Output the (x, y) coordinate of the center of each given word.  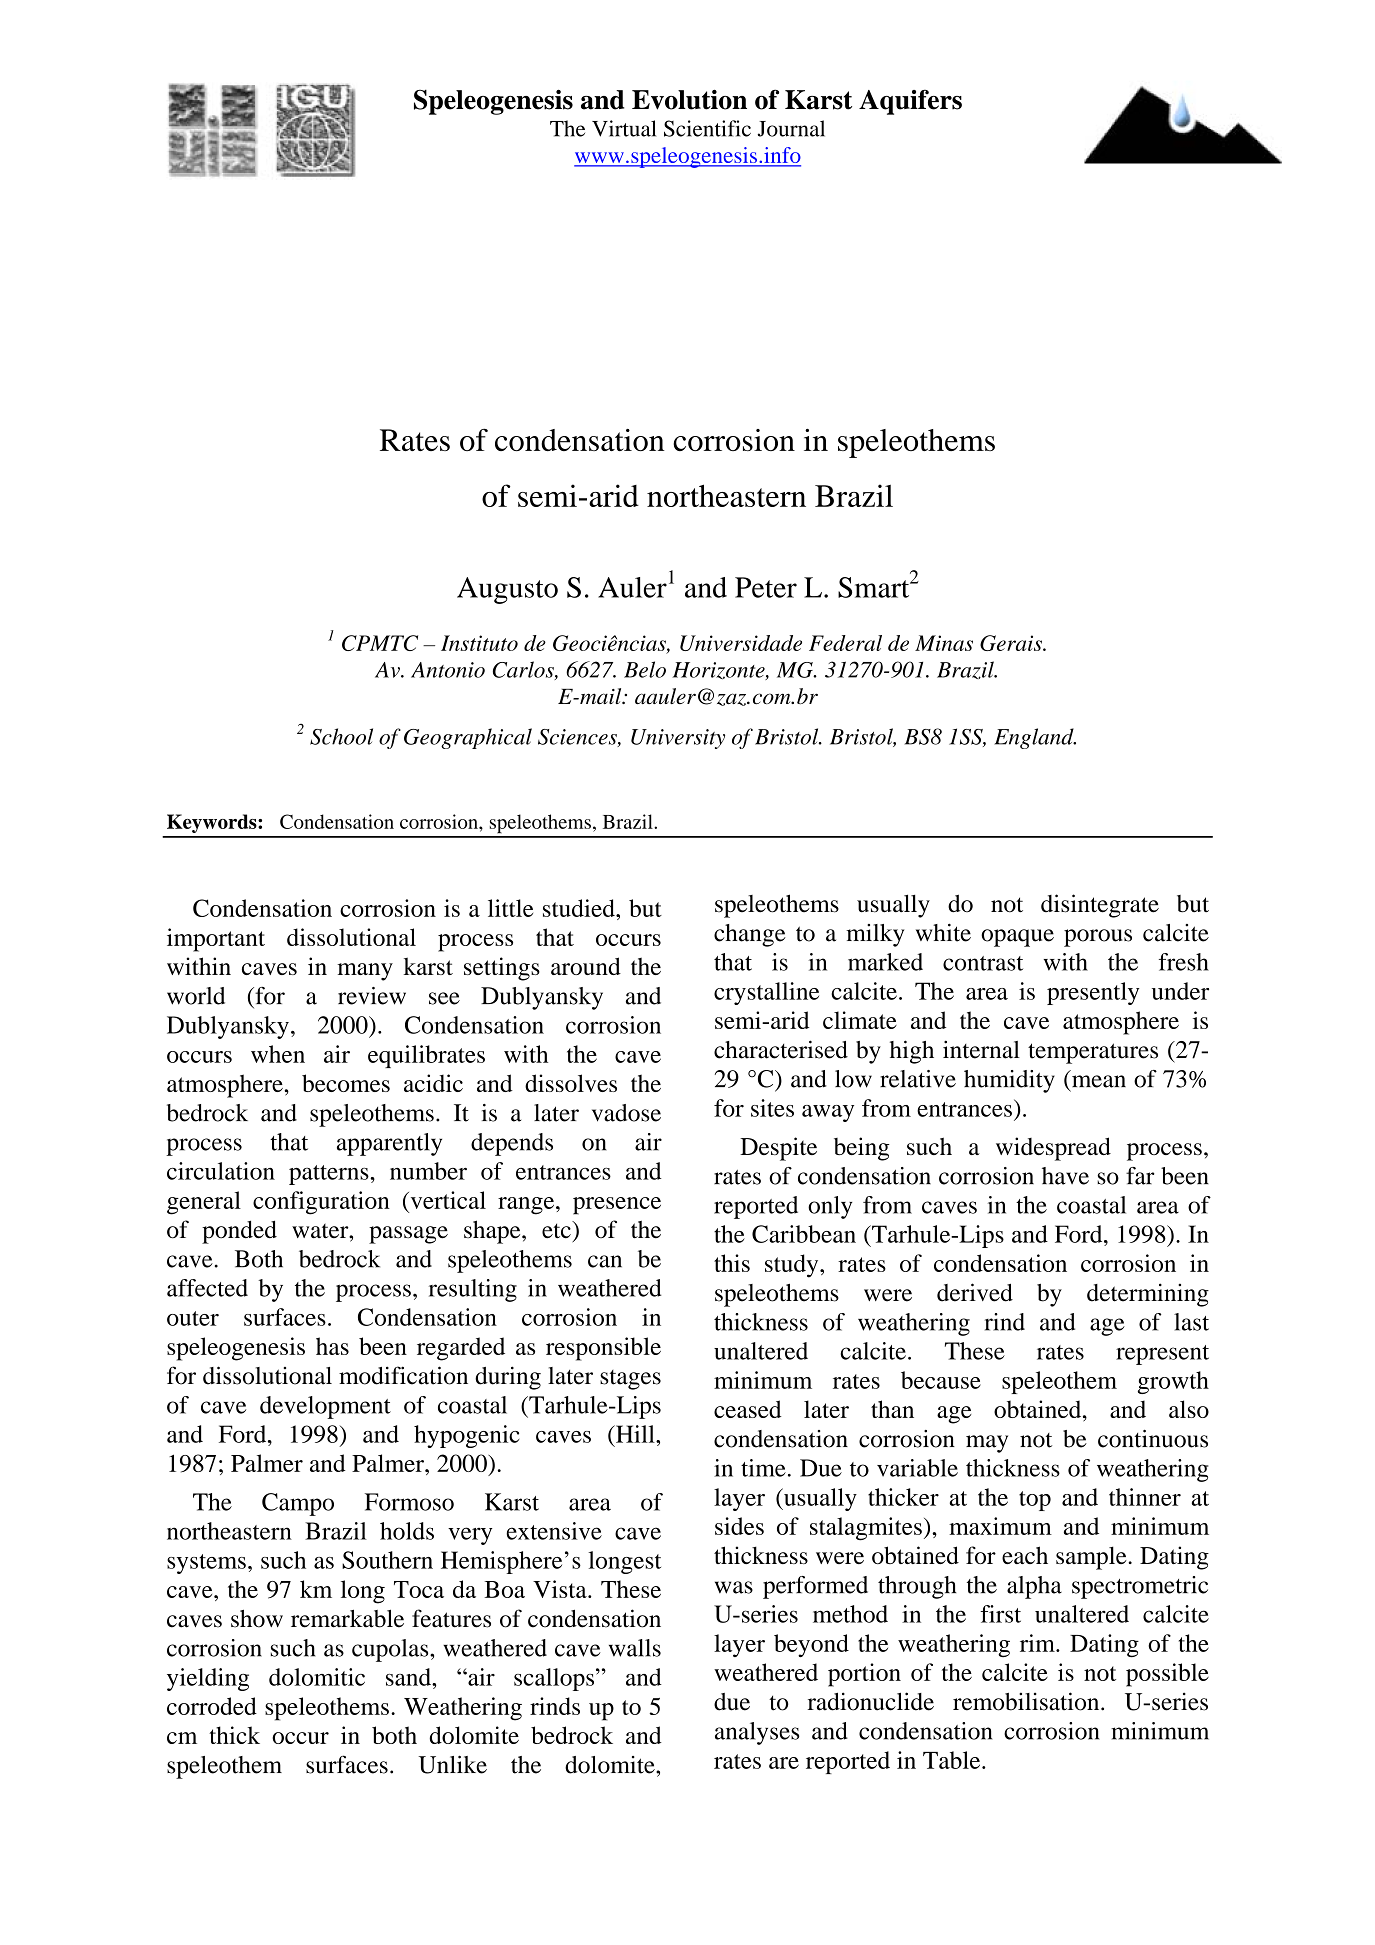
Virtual (624, 128)
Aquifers (910, 102)
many (365, 972)
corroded (212, 1706)
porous (1098, 938)
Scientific (707, 128)
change (750, 935)
